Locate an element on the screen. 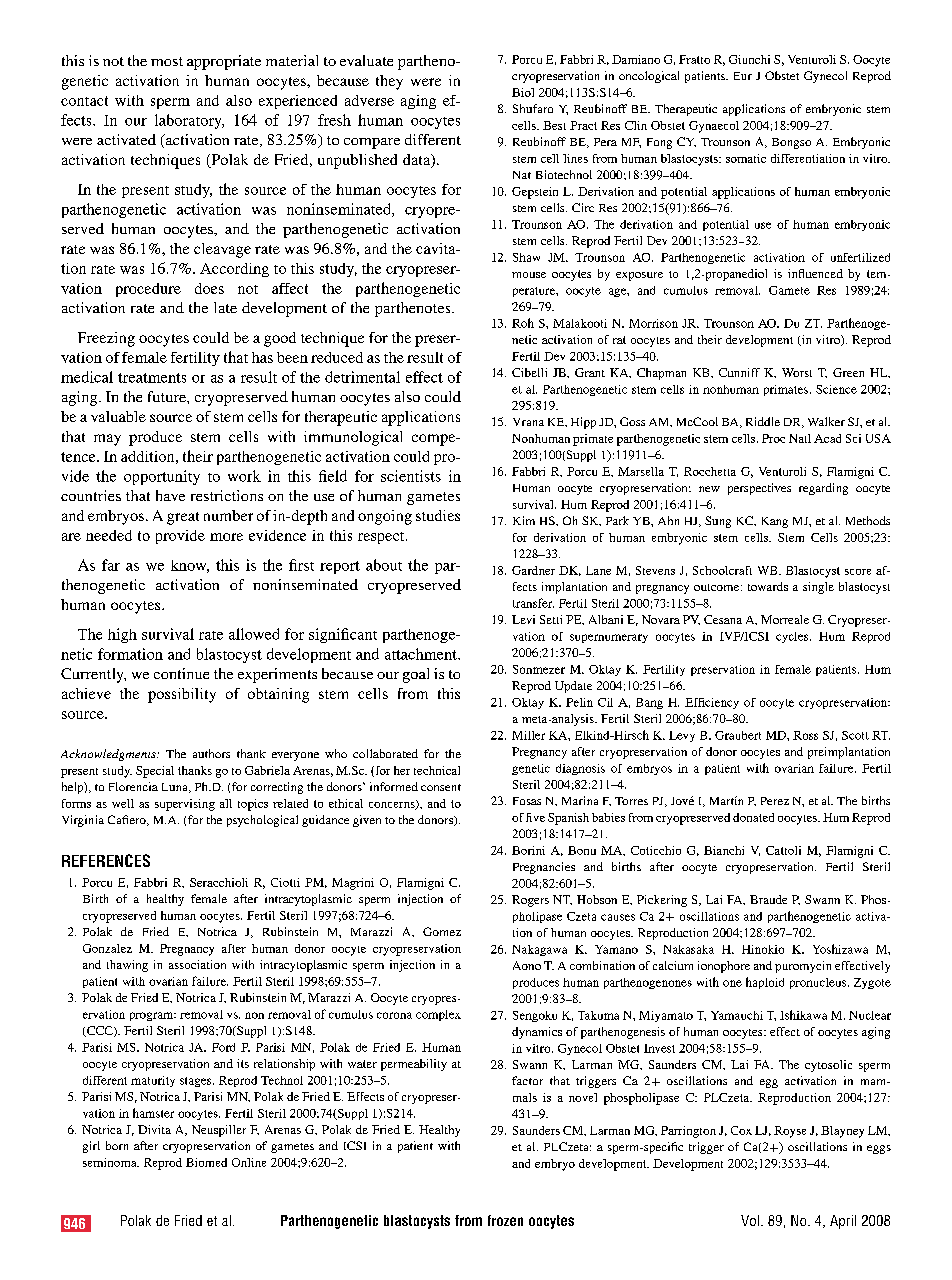 The image size is (952, 1280). Eur is located at coordinates (743, 76).
